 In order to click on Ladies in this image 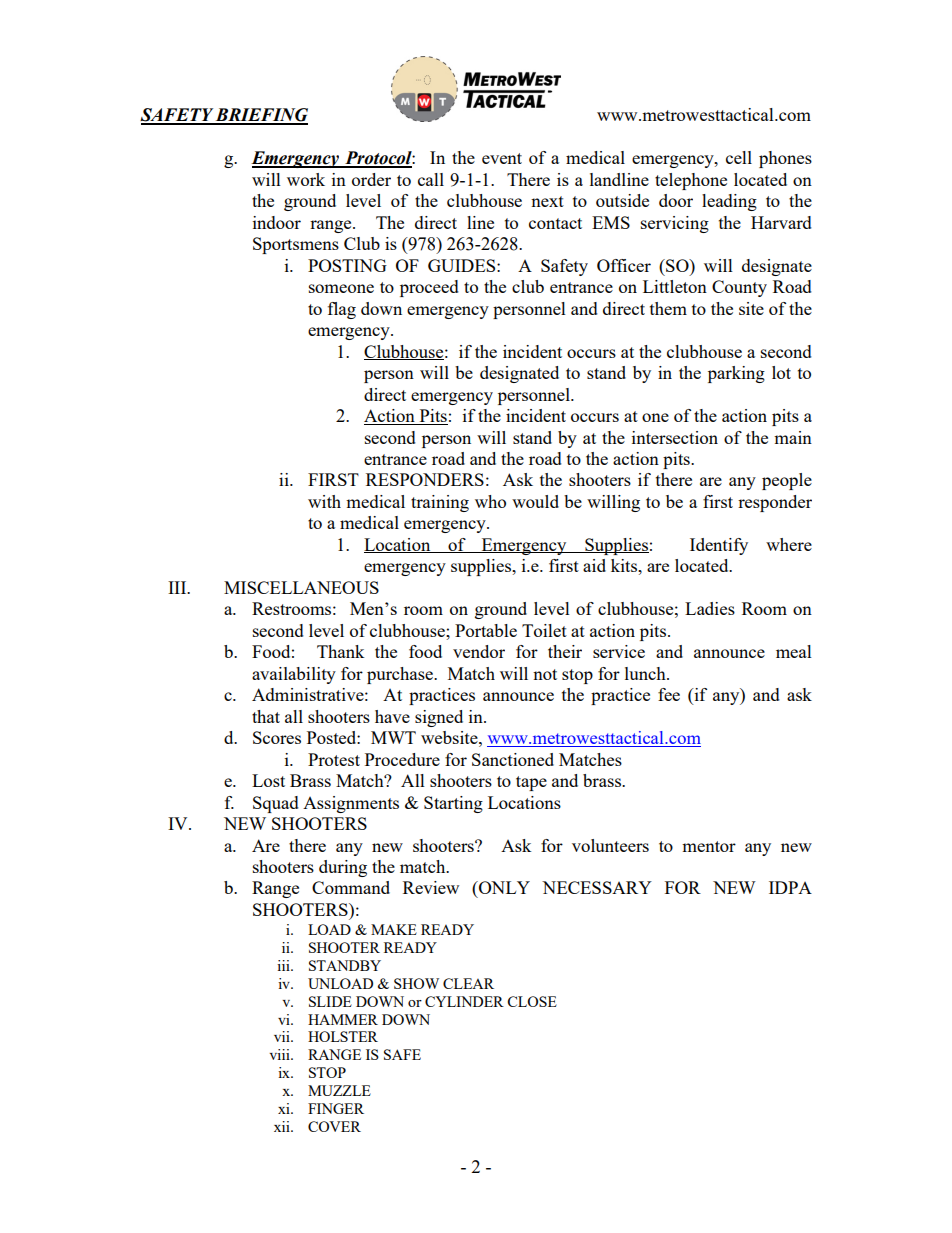, I will do `click(710, 608)`.
